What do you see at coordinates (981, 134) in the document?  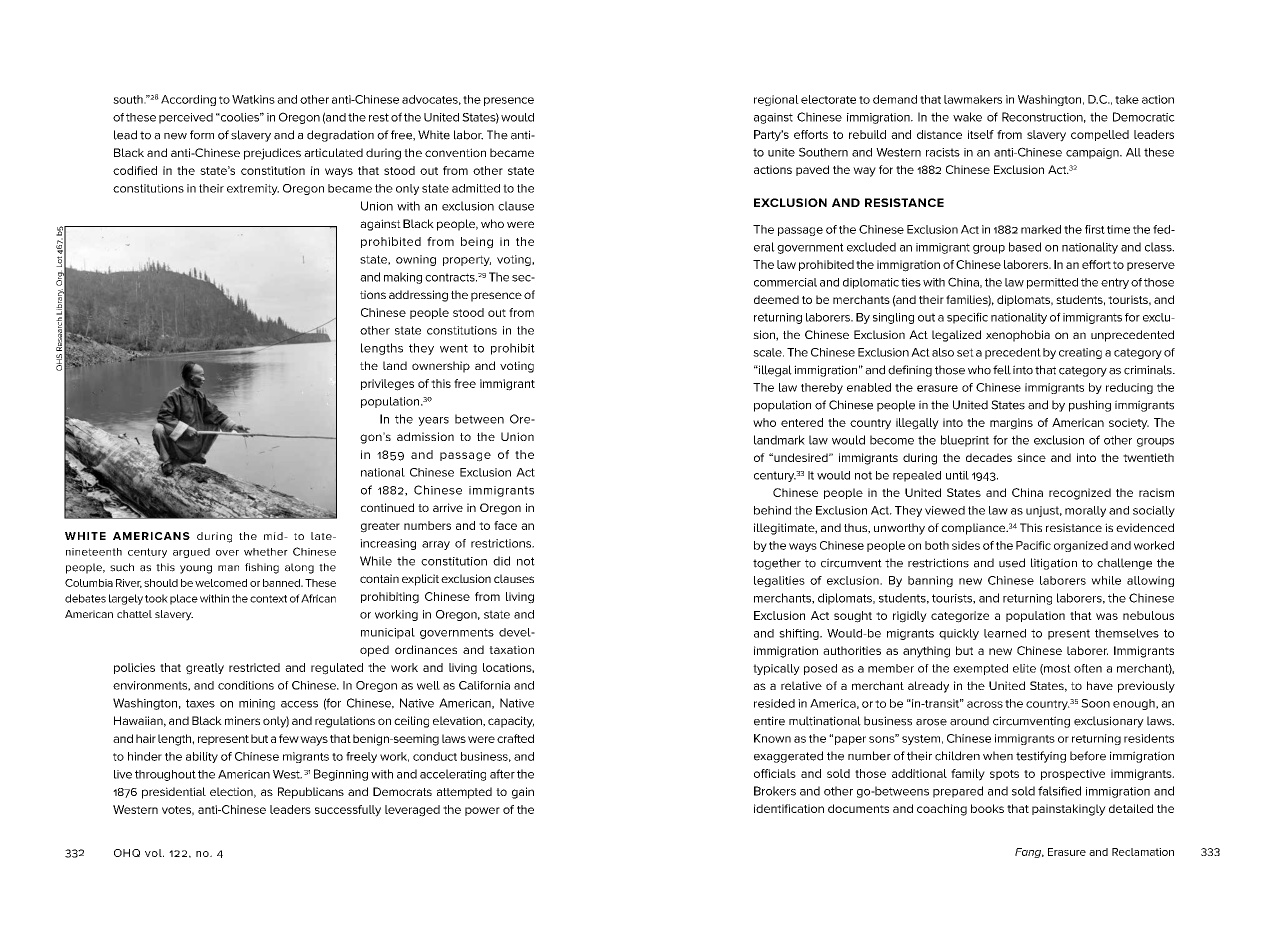 I see `itself` at bounding box center [981, 134].
